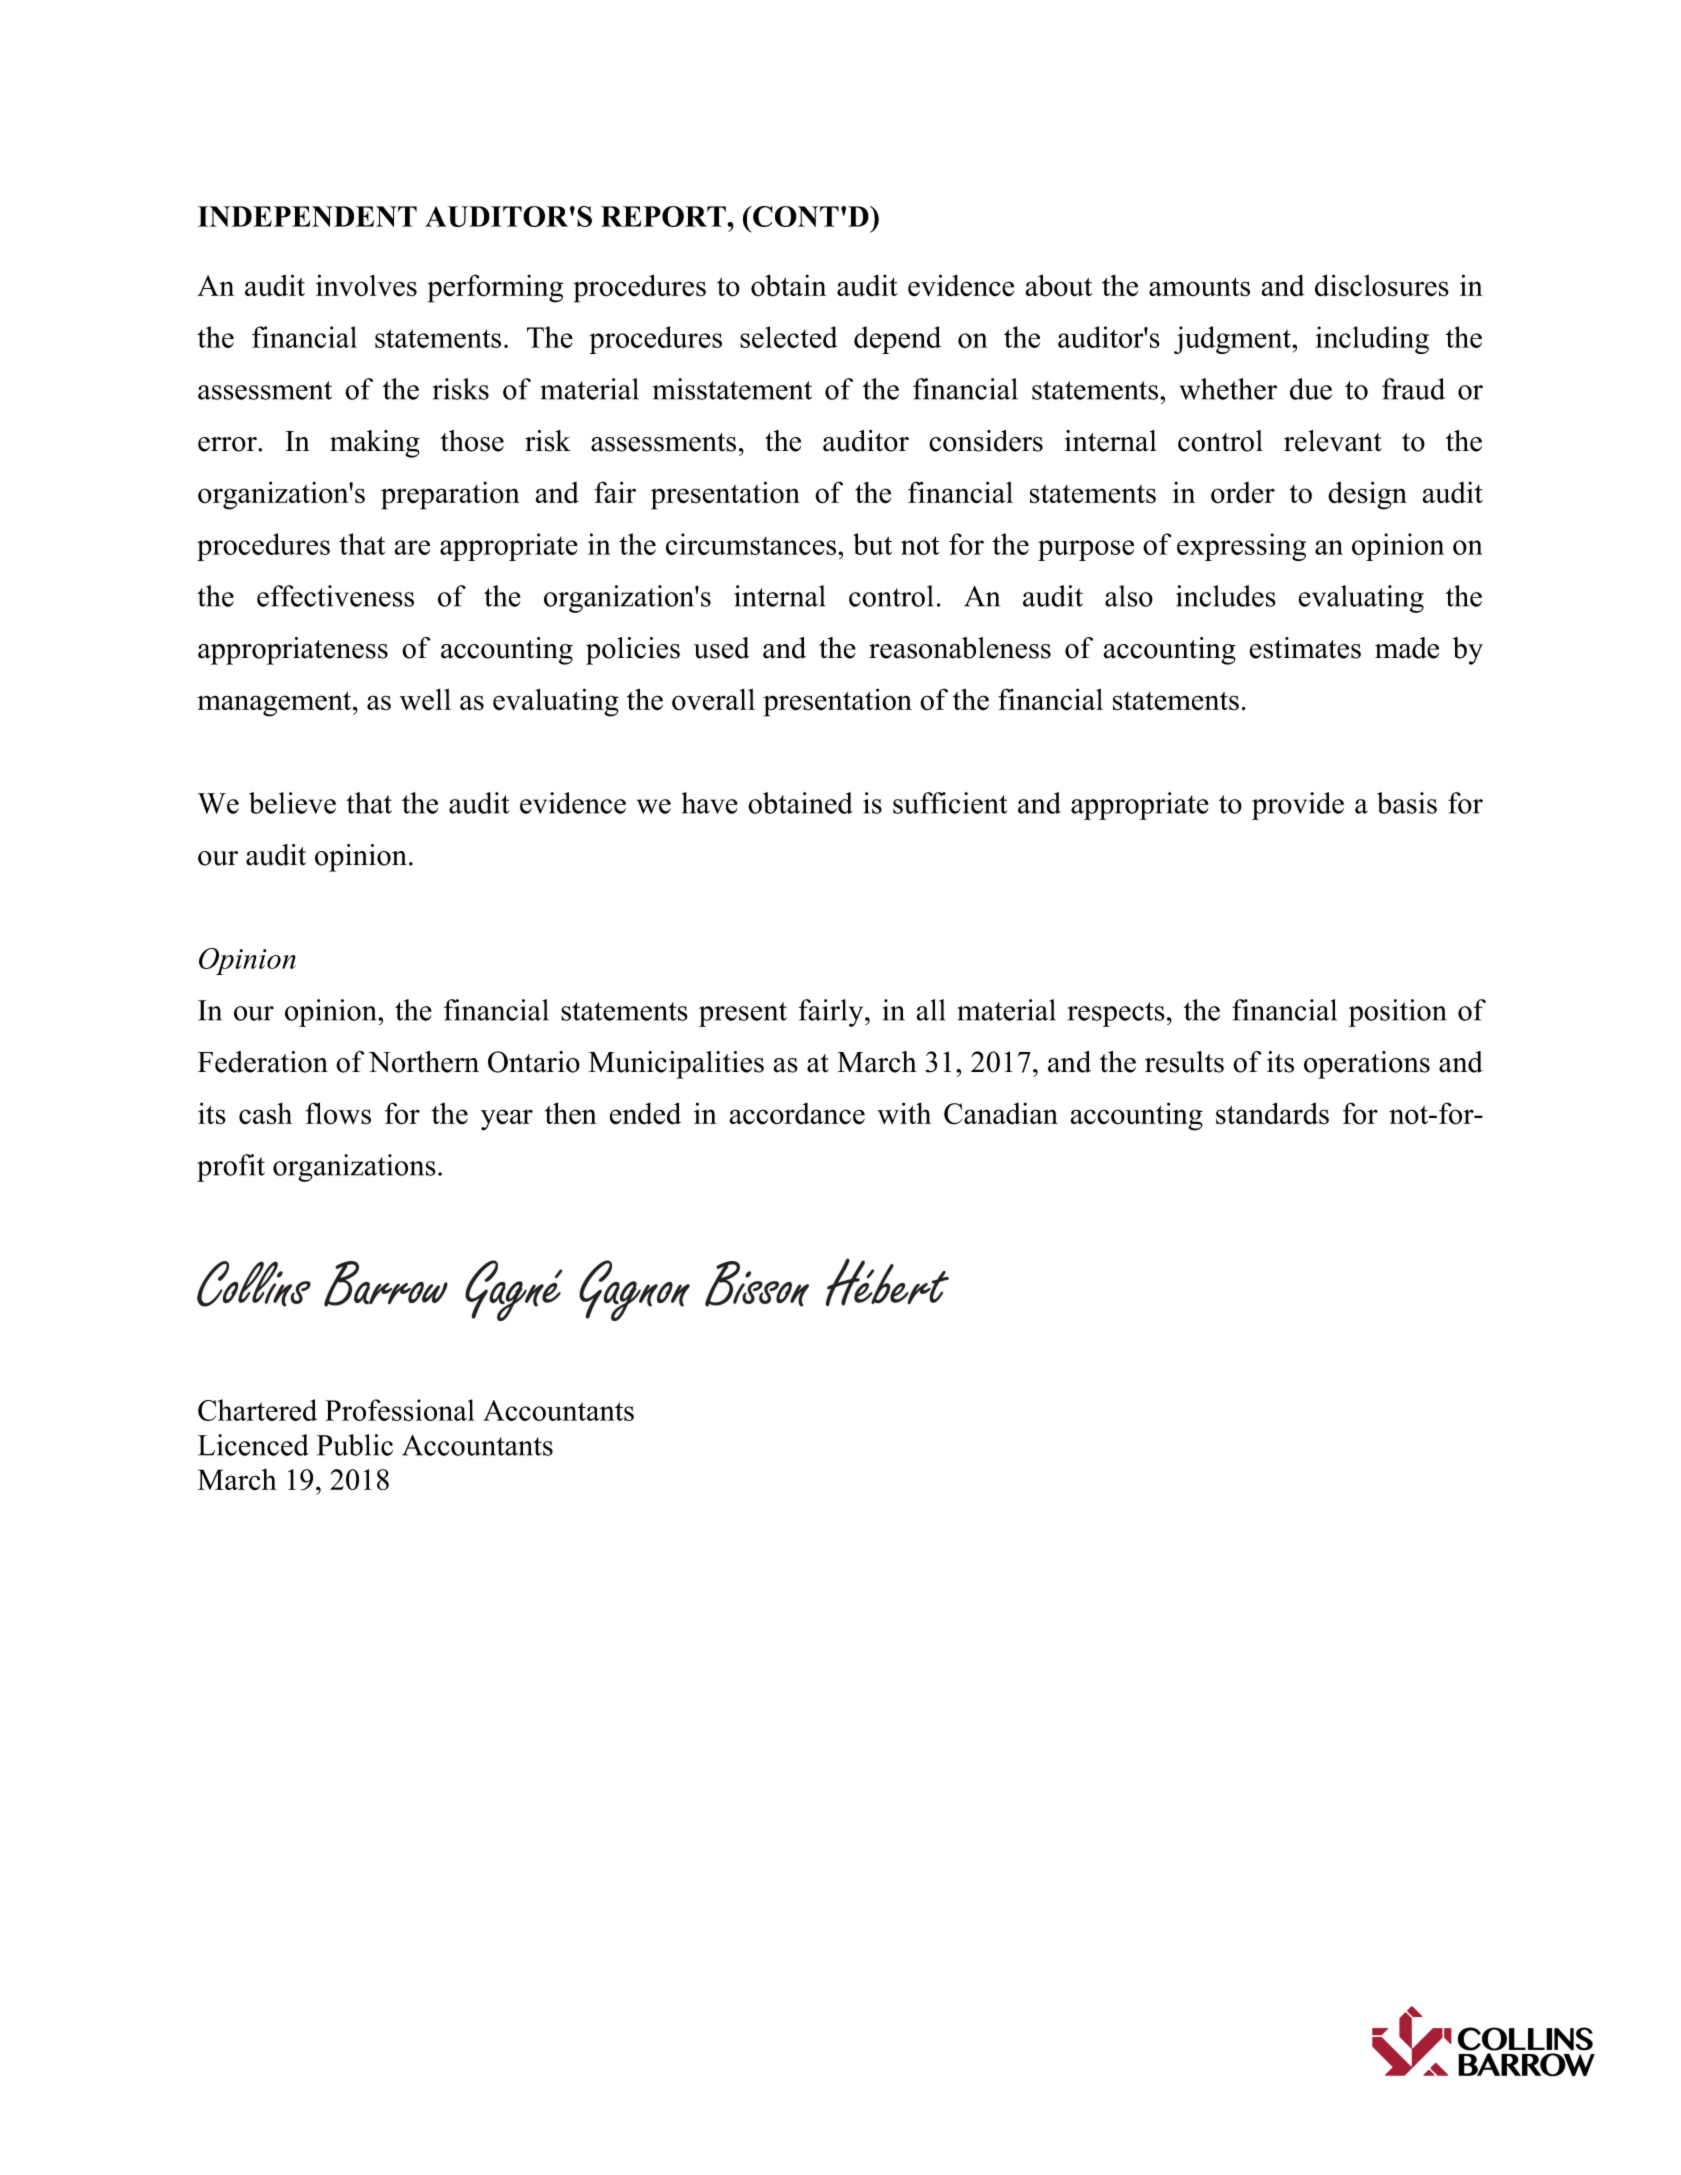 This screenshot has height=2175, width=1681. What do you see at coordinates (788, 337) in the screenshot?
I see `selected` at bounding box center [788, 337].
